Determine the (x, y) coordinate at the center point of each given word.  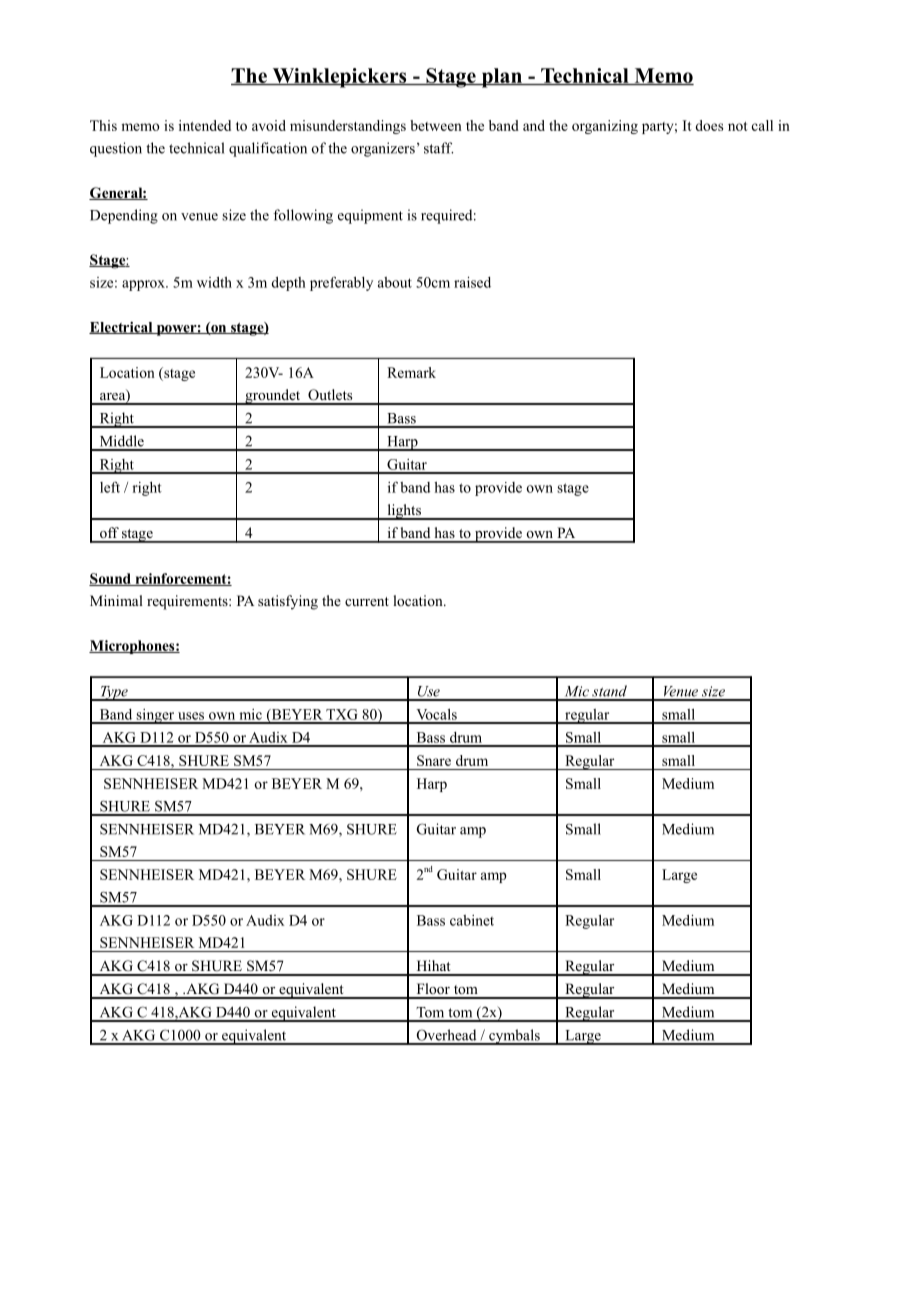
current (367, 601)
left (110, 487)
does (709, 125)
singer (155, 716)
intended (205, 125)
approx (144, 285)
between (436, 125)
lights (404, 512)
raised (472, 282)
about (395, 282)
